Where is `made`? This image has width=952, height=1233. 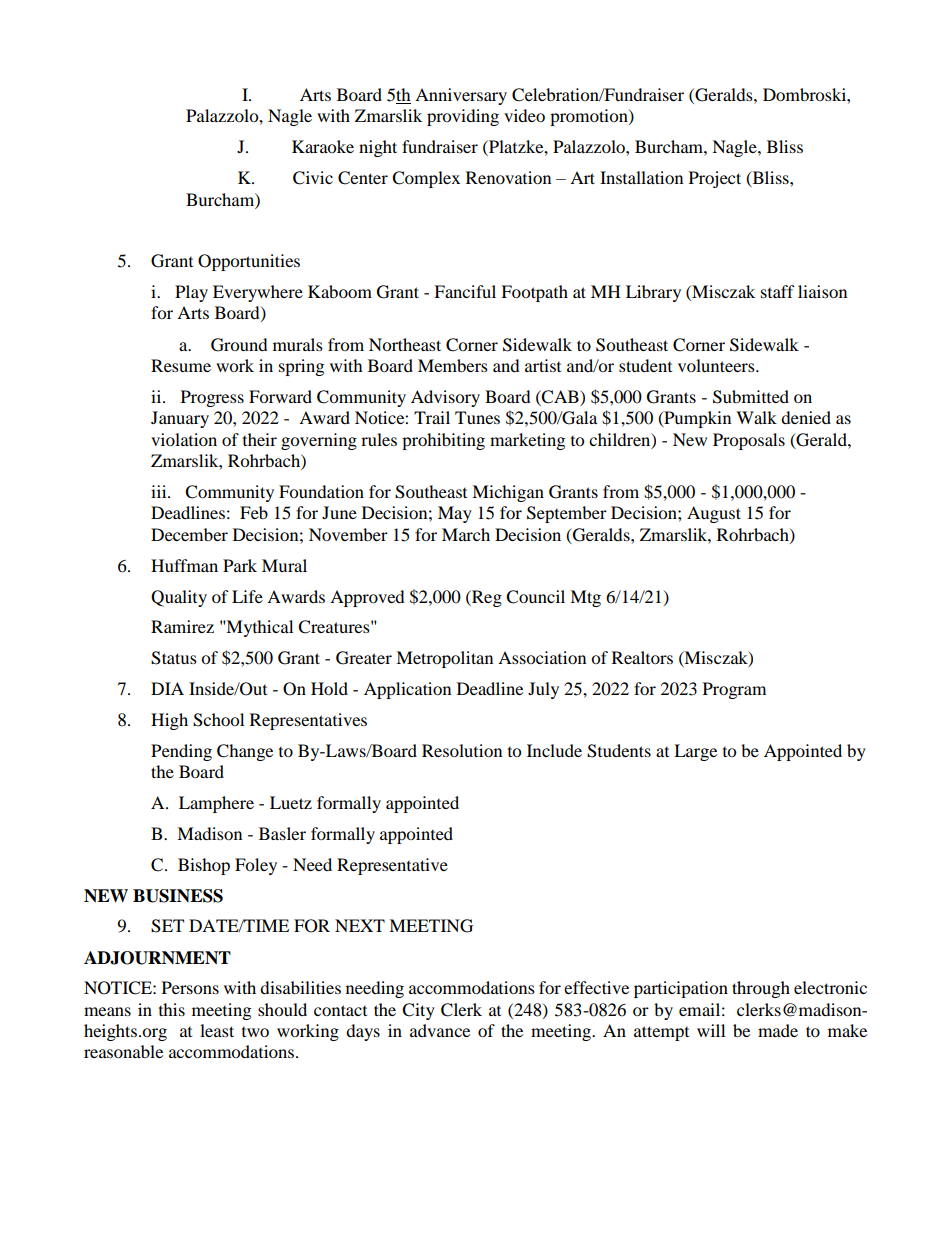
made is located at coordinates (778, 1030).
